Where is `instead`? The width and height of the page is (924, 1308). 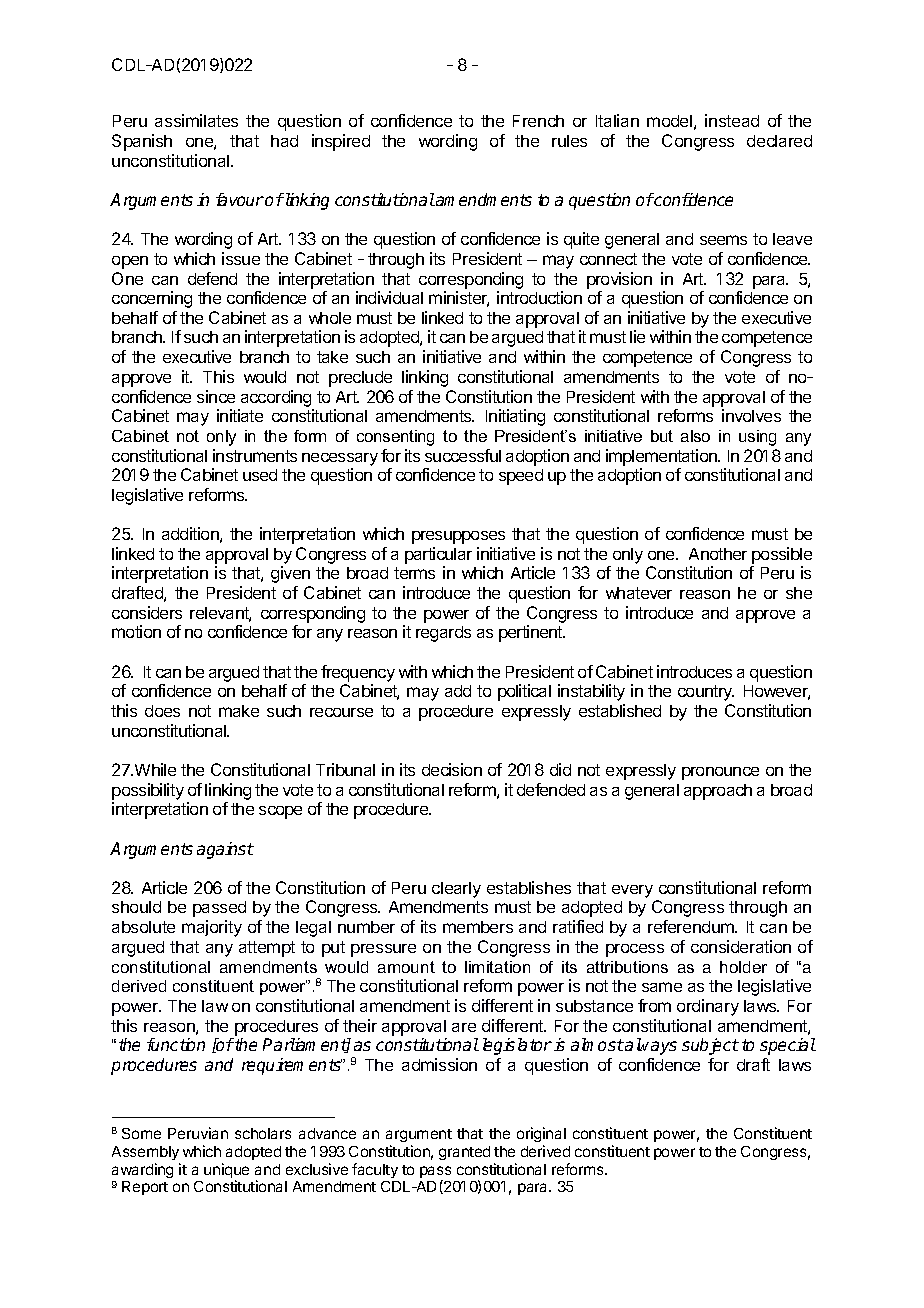 instead is located at coordinates (732, 120).
